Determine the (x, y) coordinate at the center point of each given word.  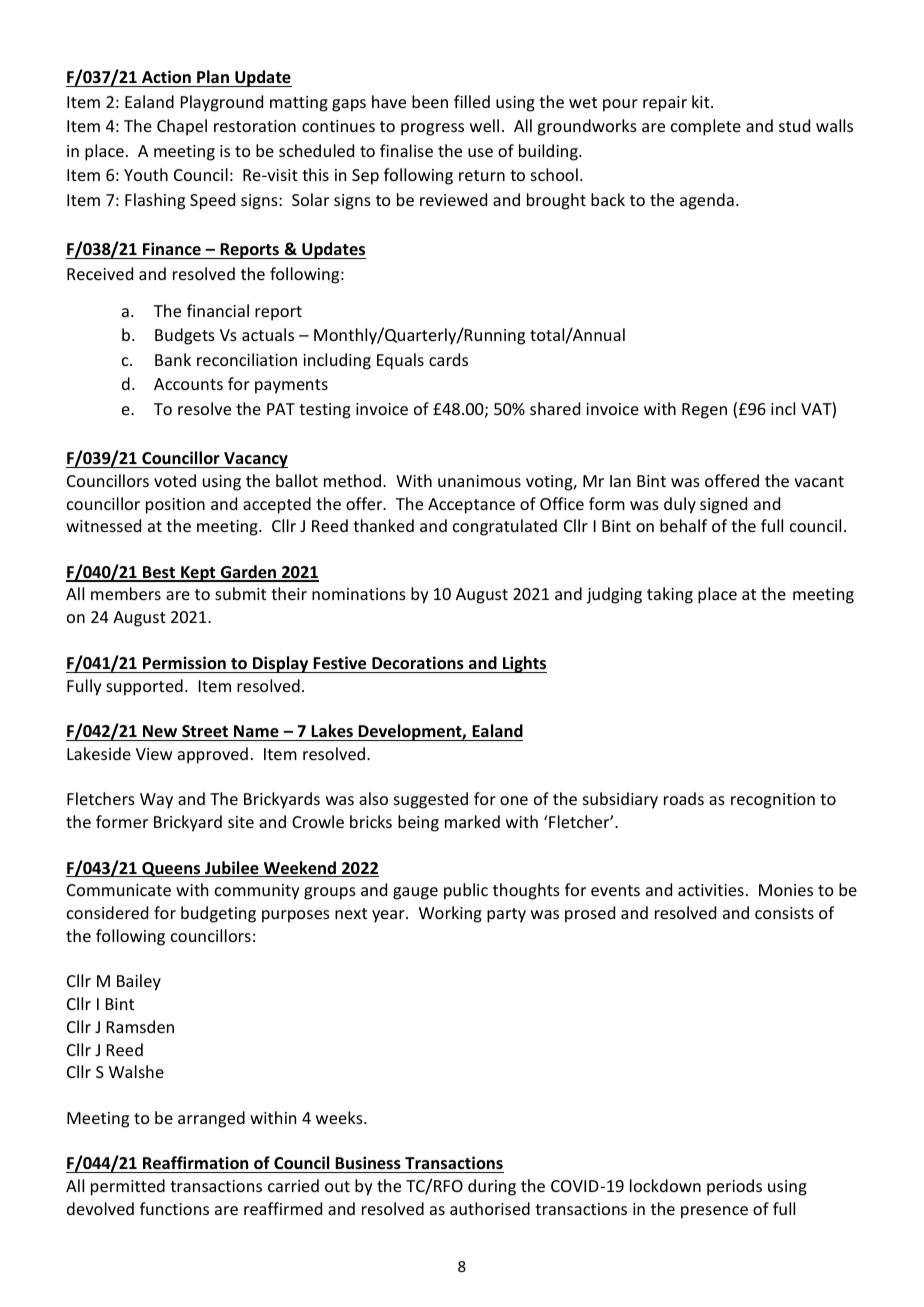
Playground (222, 103)
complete (706, 127)
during (492, 1187)
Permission (184, 663)
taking (670, 595)
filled (472, 101)
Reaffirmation (195, 1163)
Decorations (418, 663)
